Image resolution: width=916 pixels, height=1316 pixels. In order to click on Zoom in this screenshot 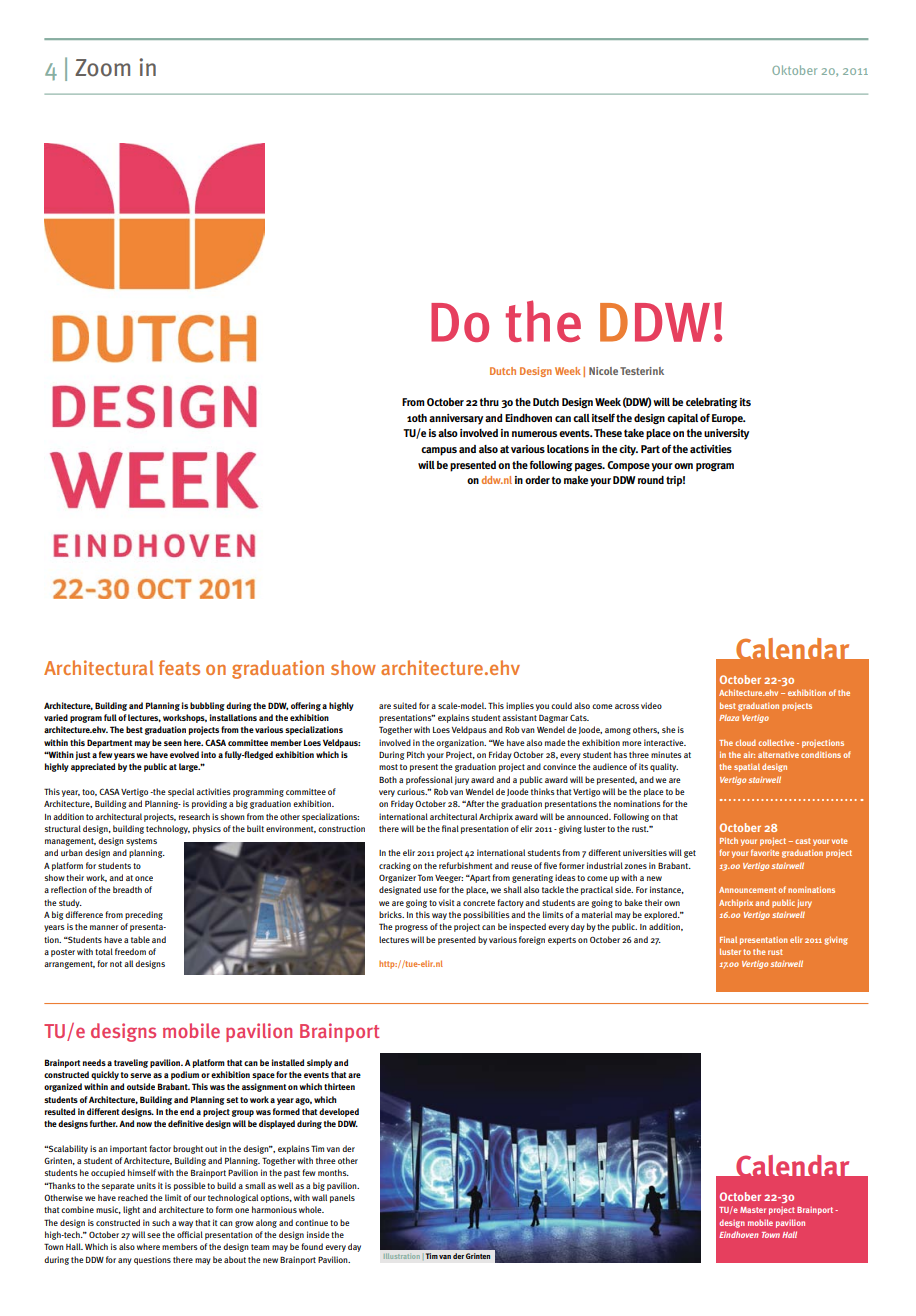, I will do `click(102, 68)`.
